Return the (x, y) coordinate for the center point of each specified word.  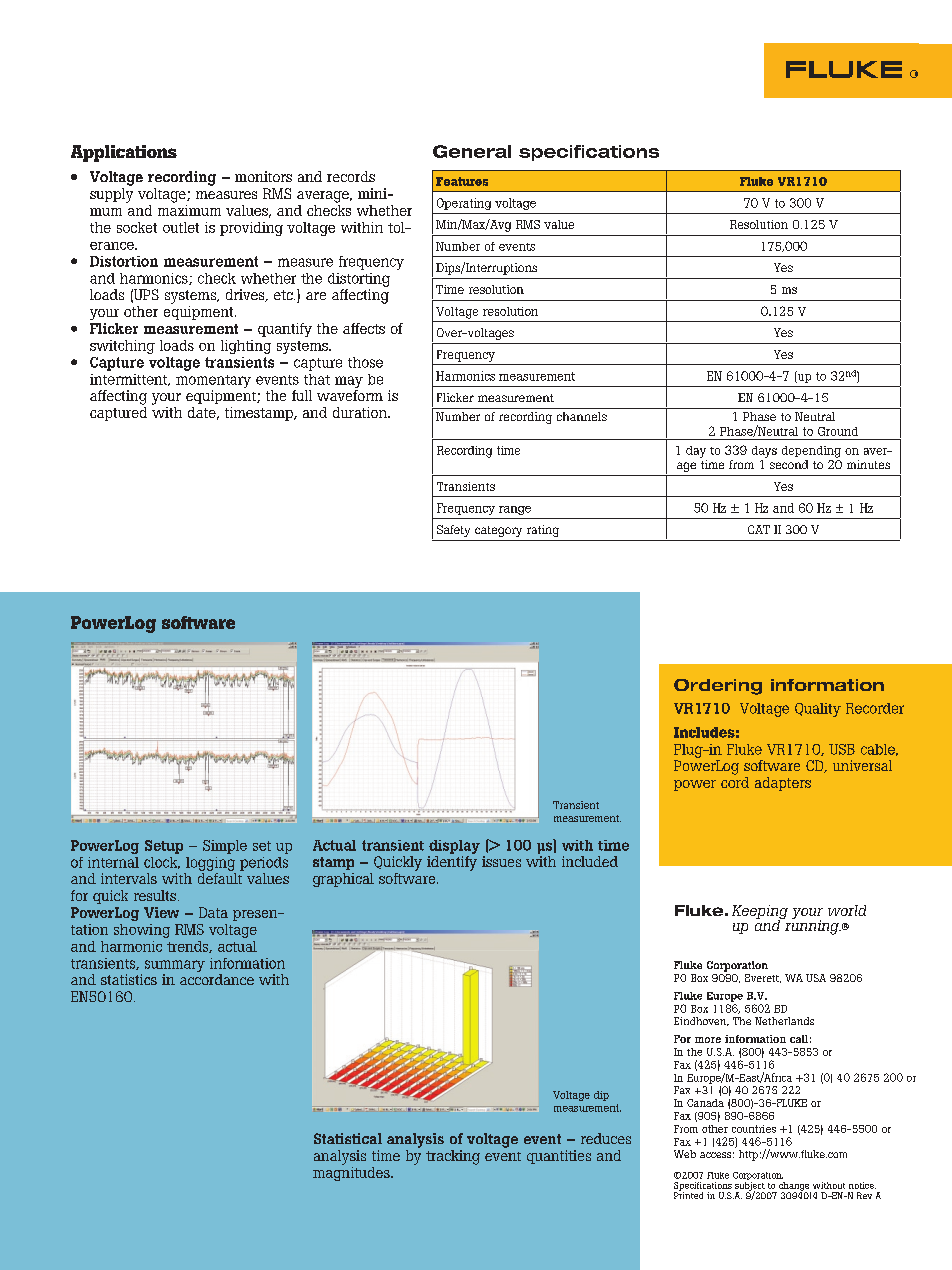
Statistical (348, 1138)
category (498, 531)
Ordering (718, 687)
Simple (225, 847)
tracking (453, 1157)
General (472, 151)
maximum (189, 210)
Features (462, 181)
